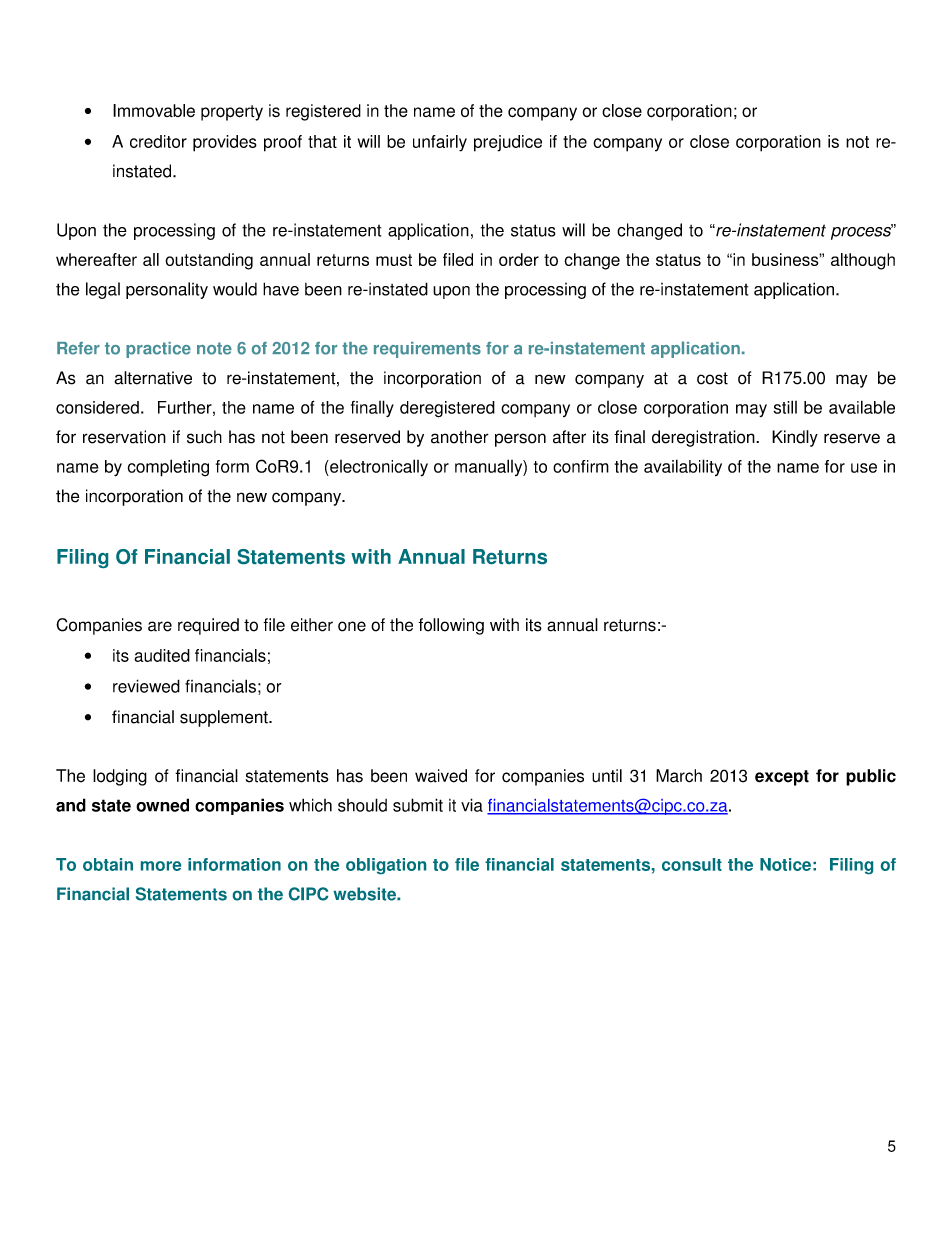  What do you see at coordinates (158, 141) in the document?
I see `creditor` at bounding box center [158, 141].
